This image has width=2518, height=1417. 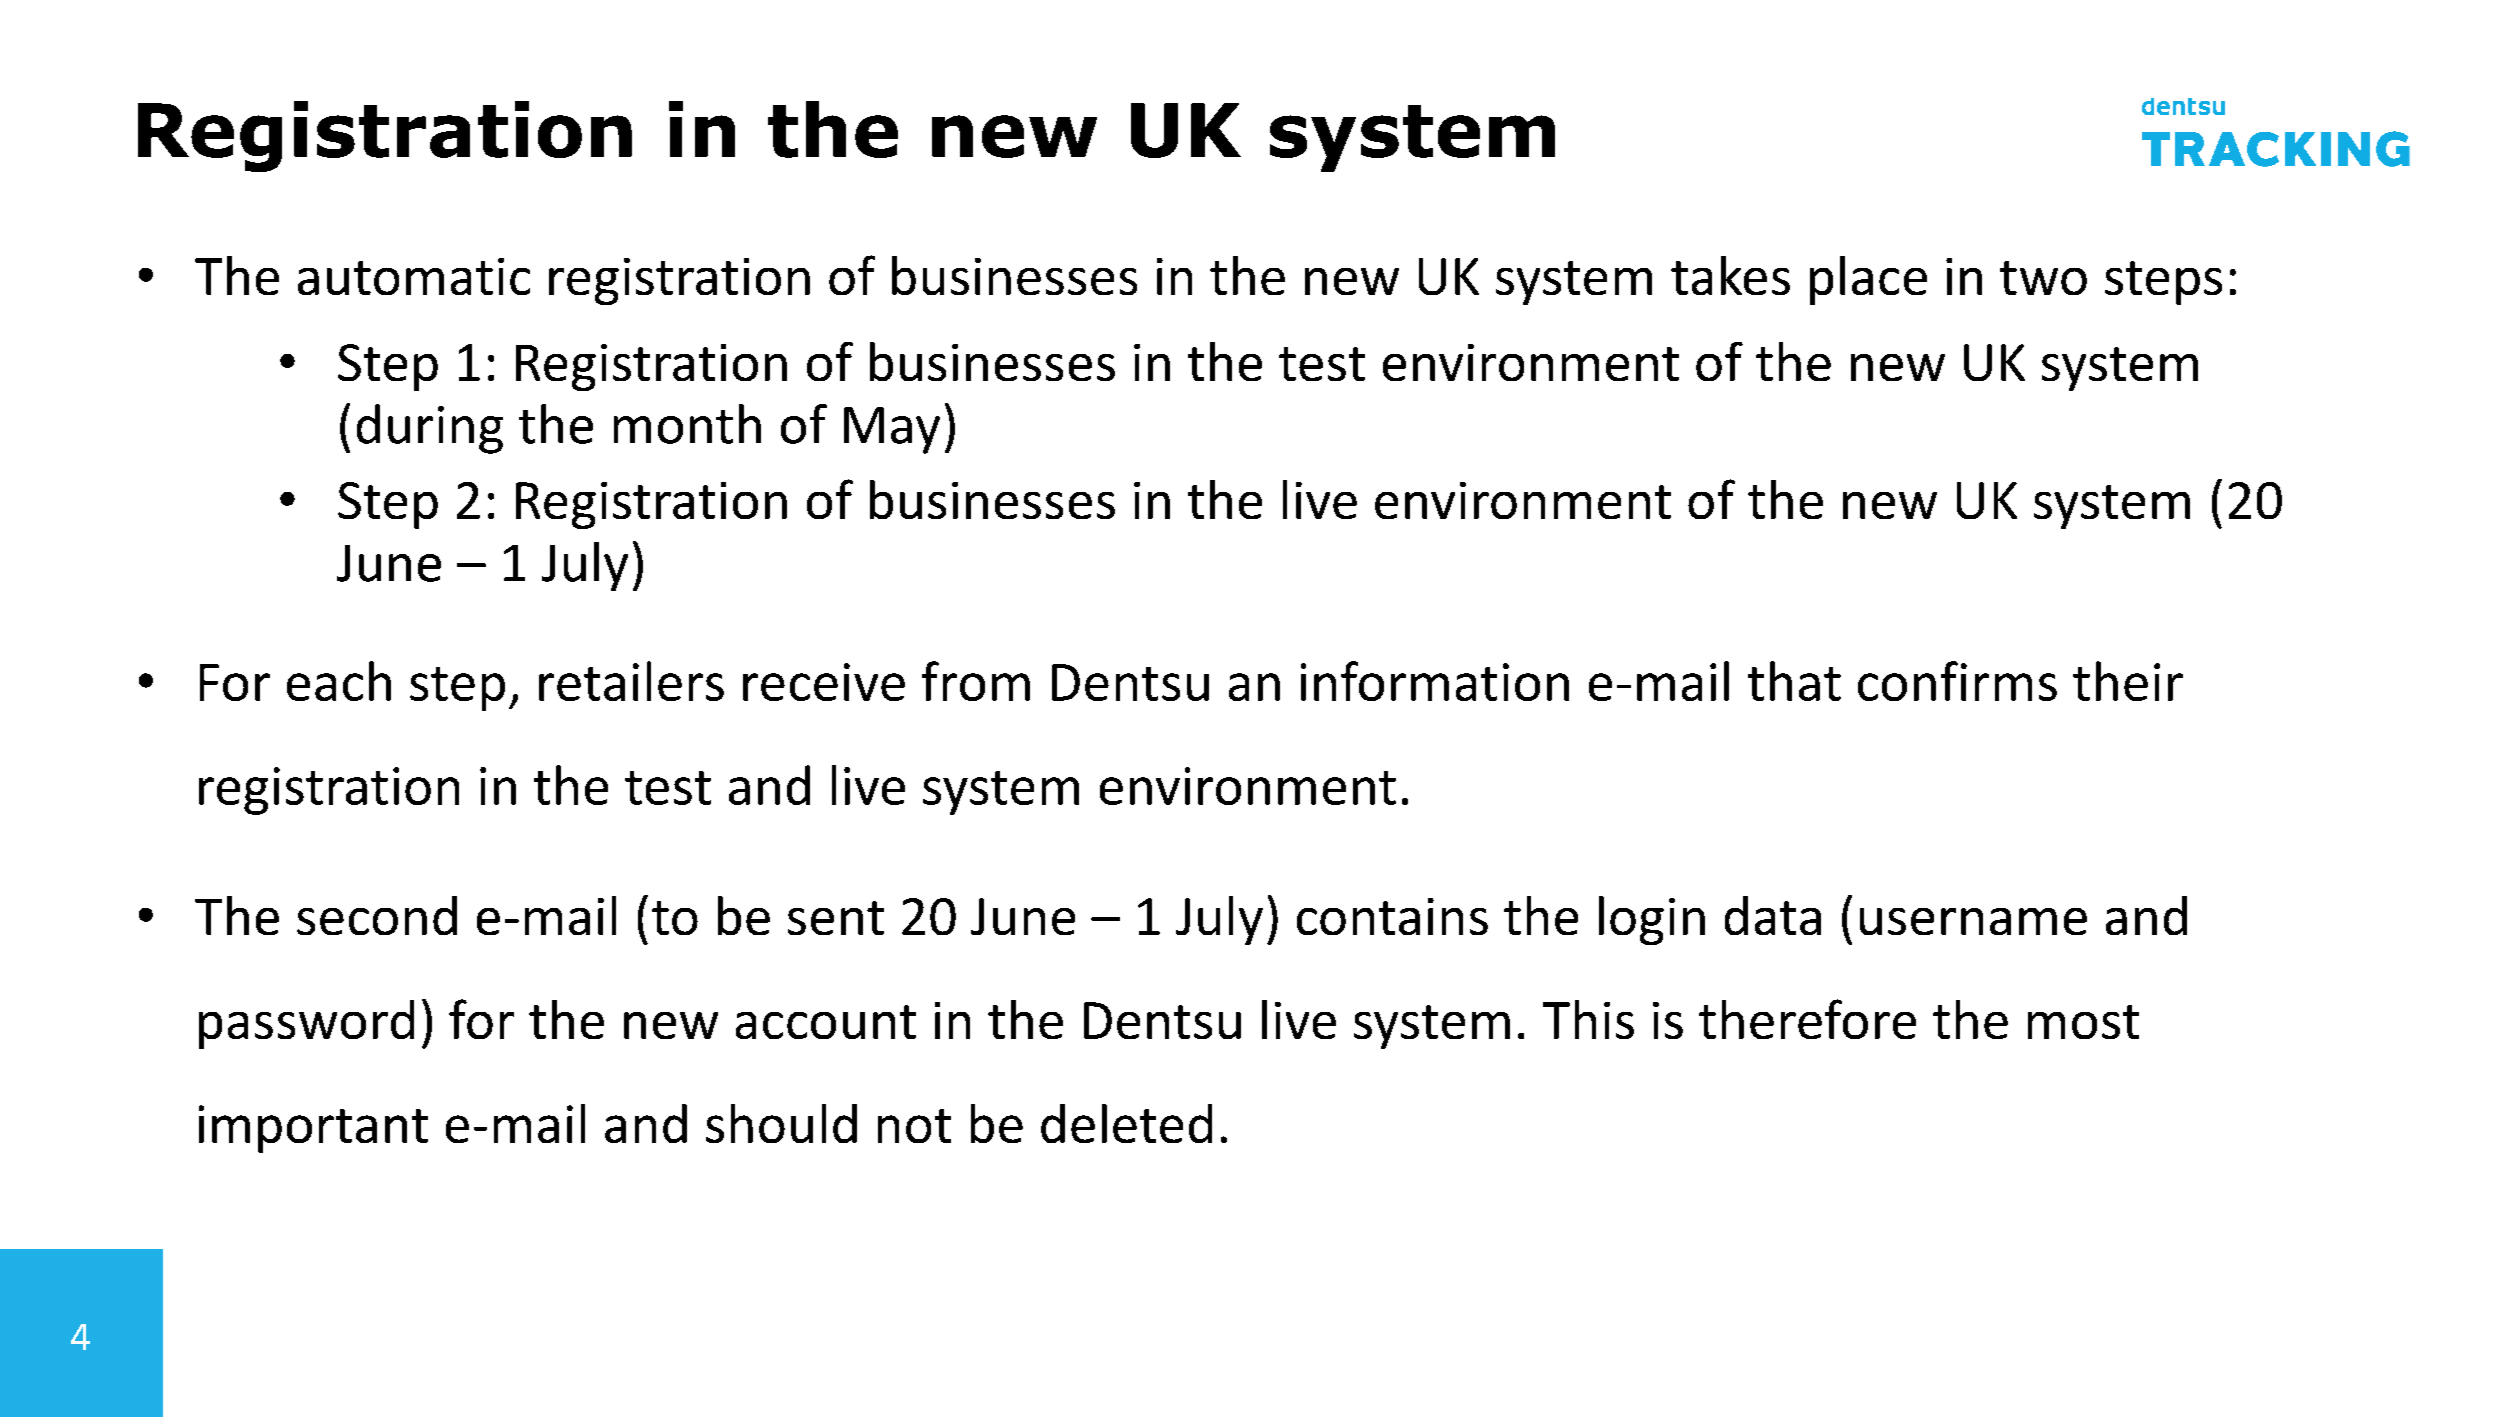 What do you see at coordinates (1730, 275) in the image?
I see `takes` at bounding box center [1730, 275].
